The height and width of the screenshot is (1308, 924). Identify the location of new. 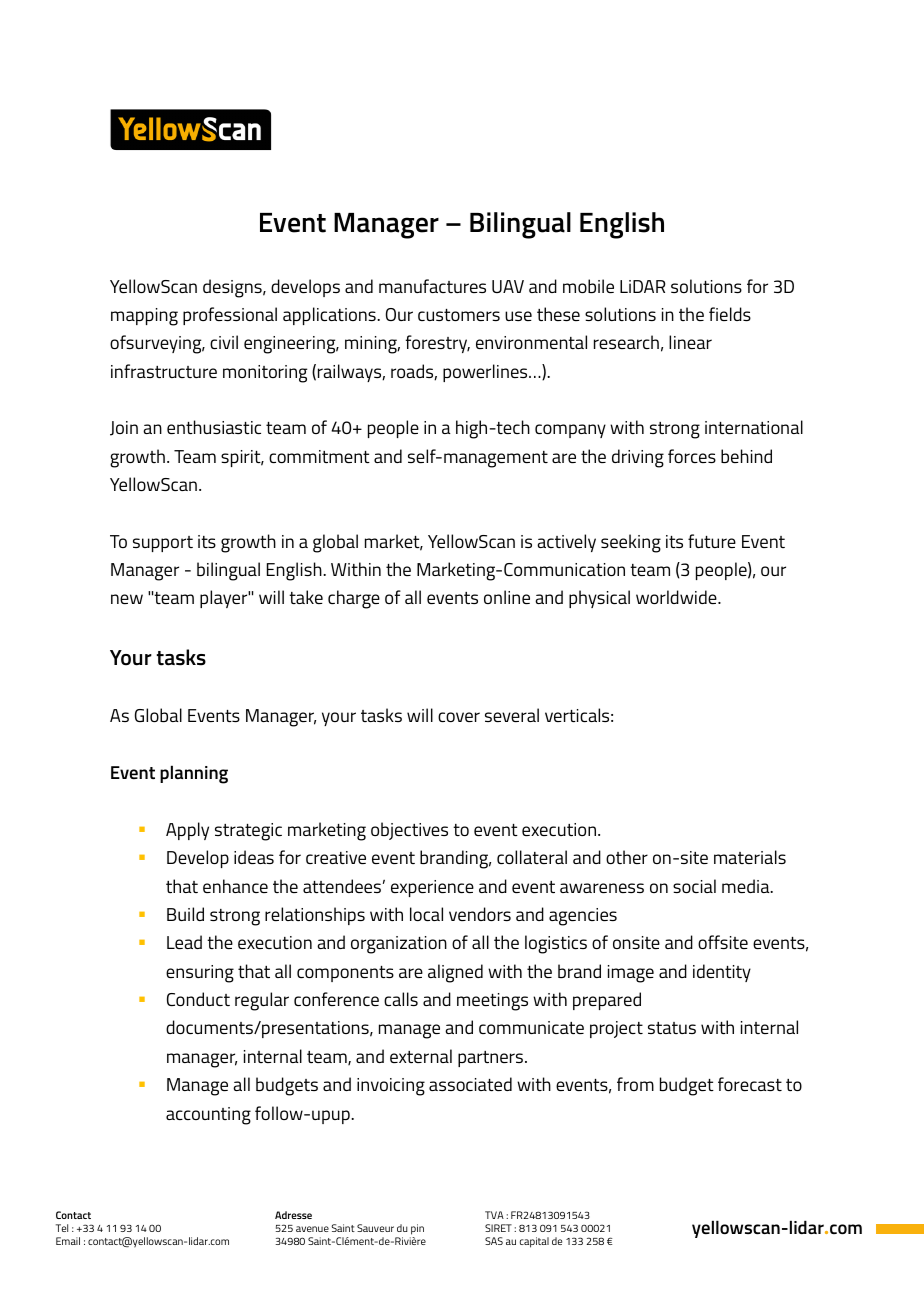
(127, 599).
